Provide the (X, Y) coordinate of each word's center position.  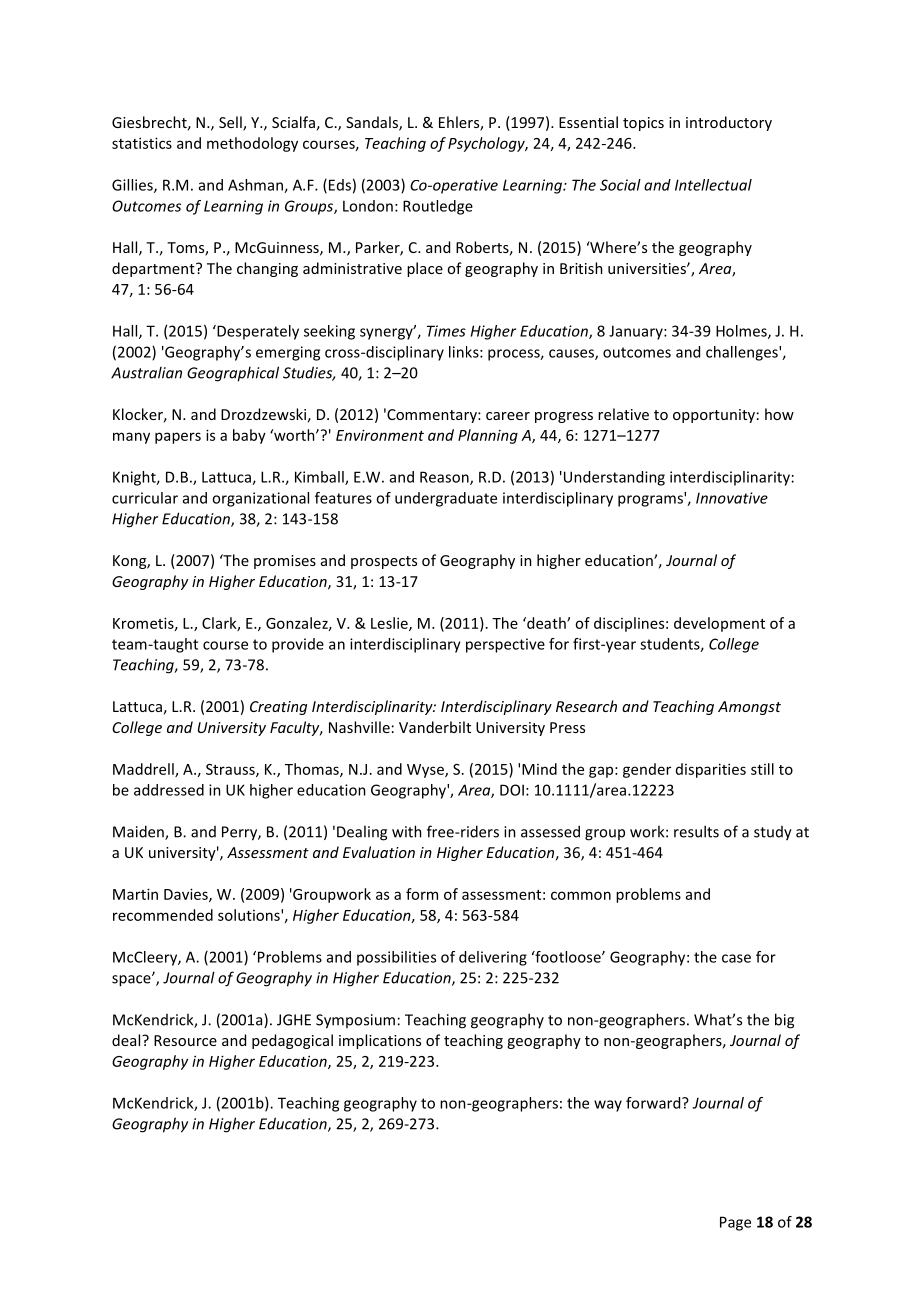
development (719, 624)
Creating (278, 708)
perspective (505, 645)
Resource (185, 1040)
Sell (231, 123)
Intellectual (713, 185)
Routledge (438, 207)
